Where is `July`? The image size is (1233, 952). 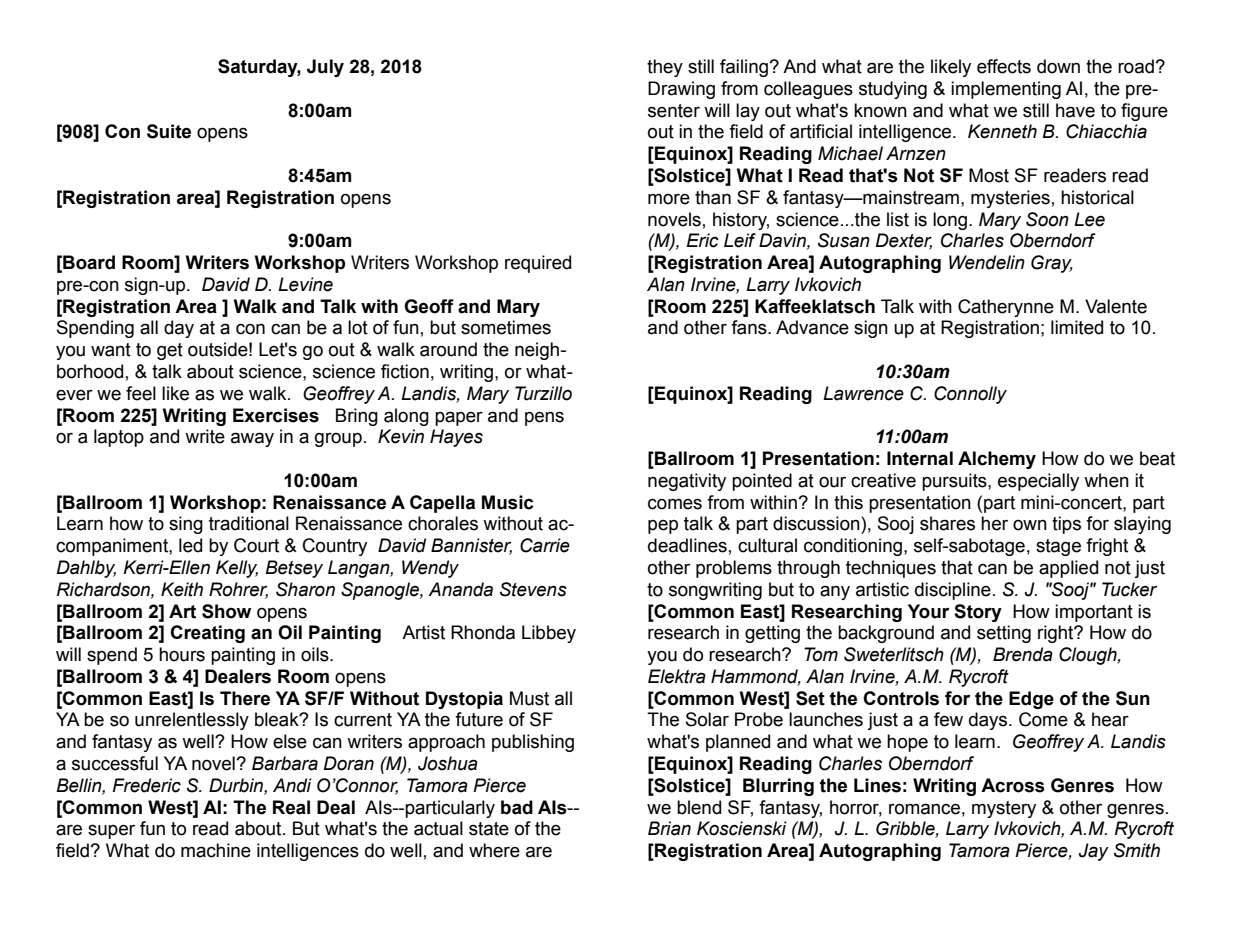 July is located at coordinates (325, 68).
